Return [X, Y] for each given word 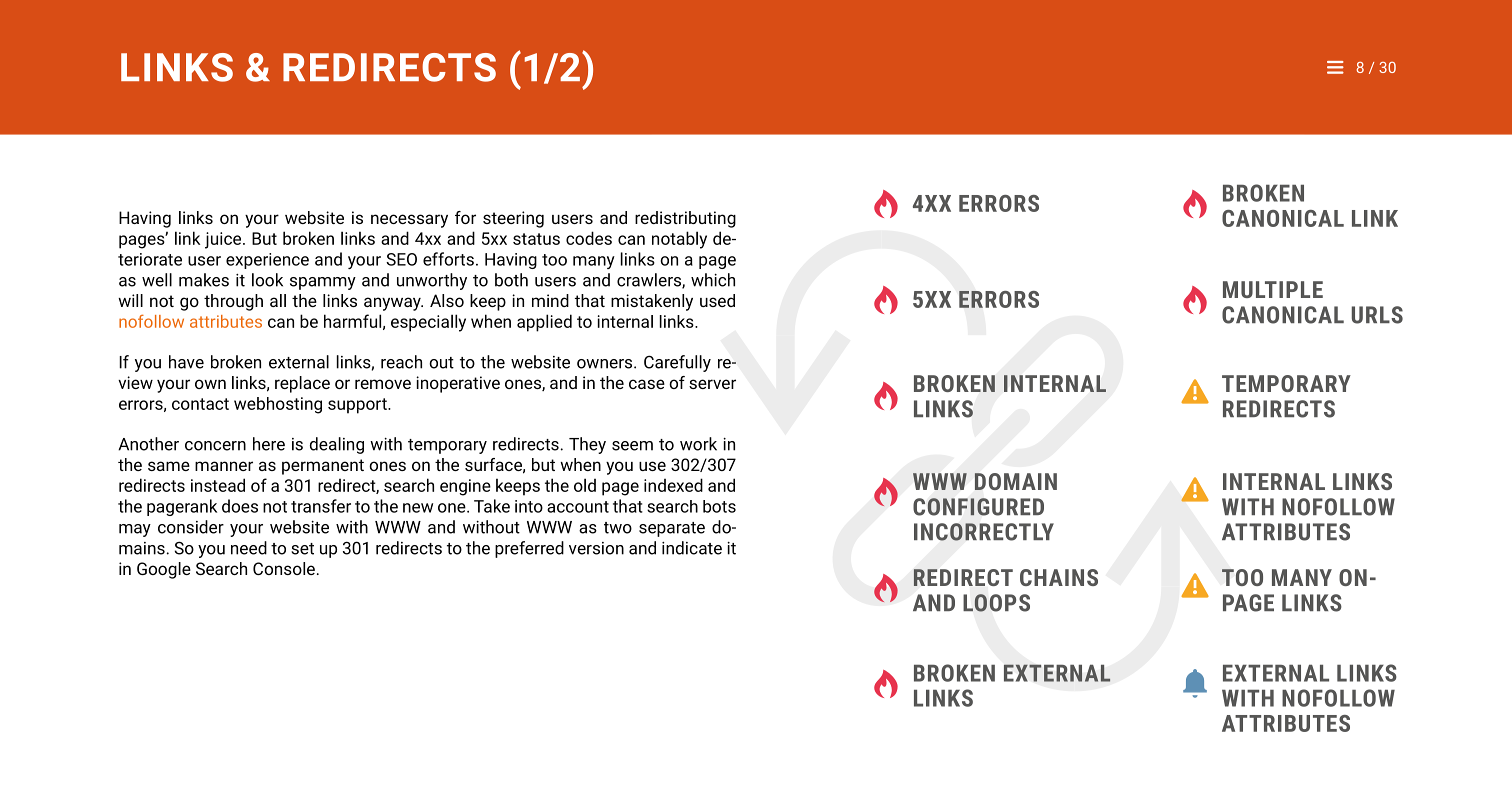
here [269, 444]
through [233, 302]
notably [679, 240]
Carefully [677, 363]
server [712, 384]
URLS [1377, 315]
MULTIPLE [1273, 289]
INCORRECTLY [984, 532]
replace [302, 384]
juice [223, 240]
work [698, 444]
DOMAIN [1016, 481]
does [240, 506]
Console [284, 568]
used [717, 300]
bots [719, 506]
